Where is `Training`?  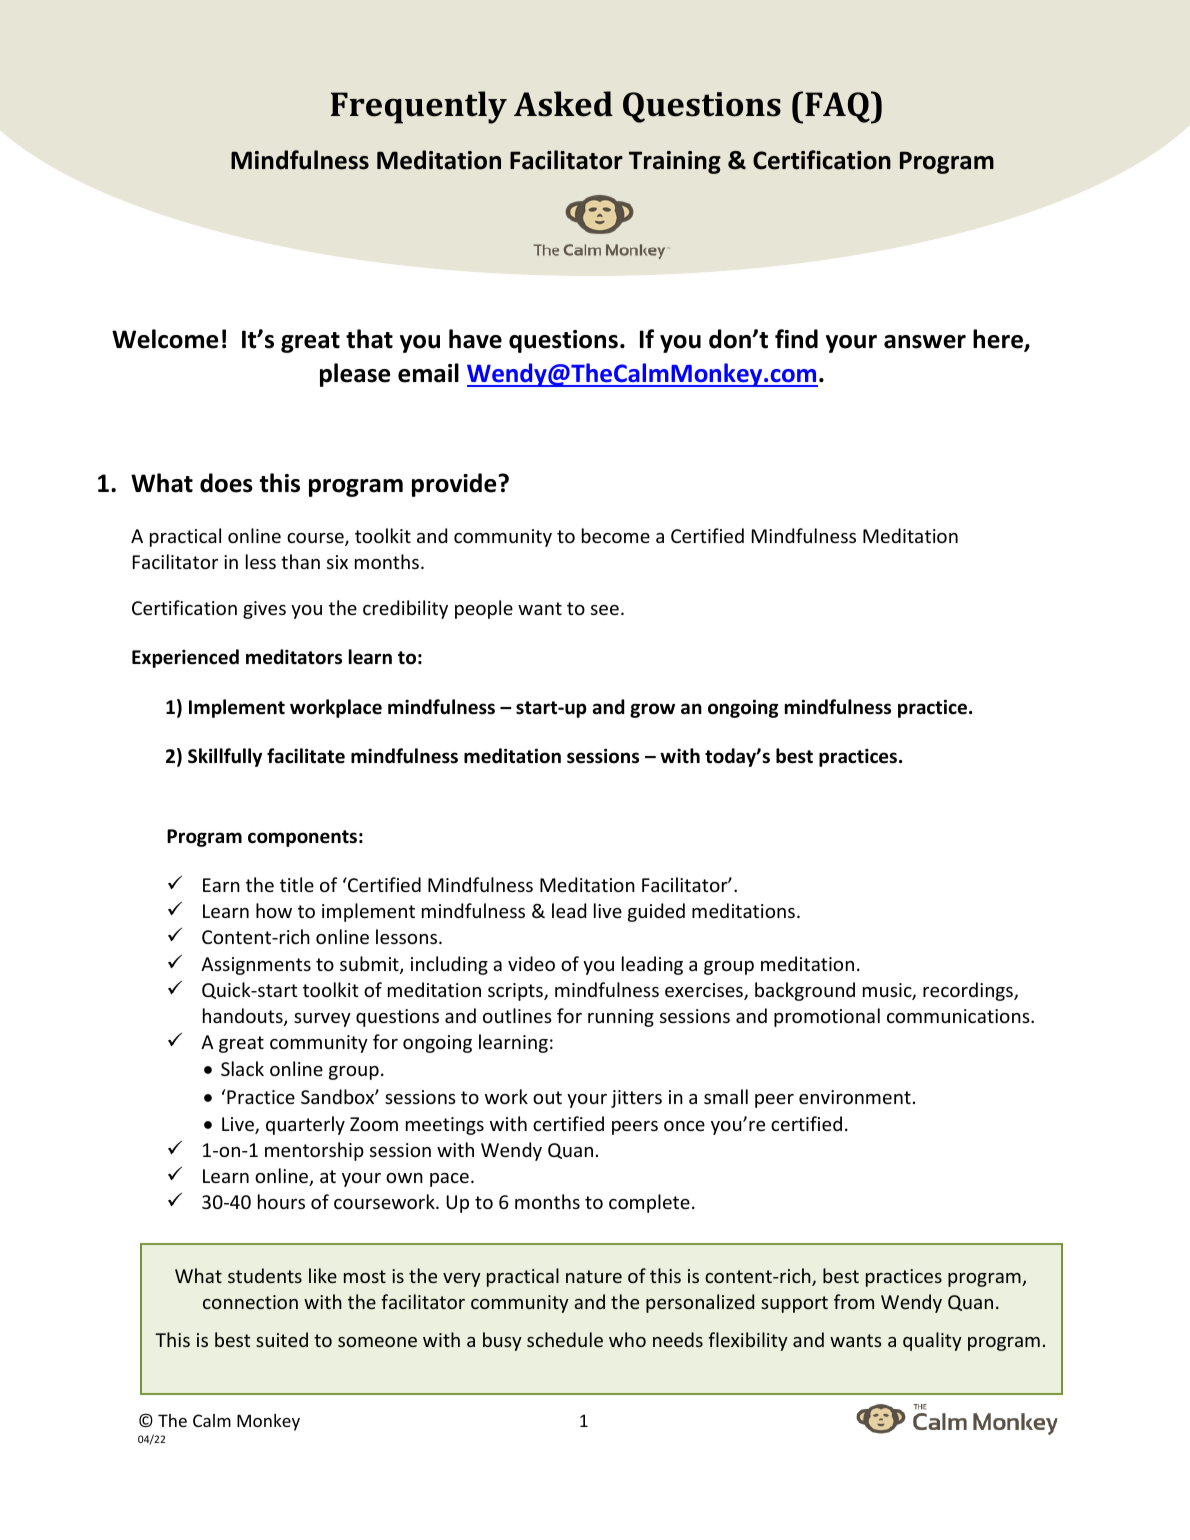 Training is located at coordinates (675, 162).
